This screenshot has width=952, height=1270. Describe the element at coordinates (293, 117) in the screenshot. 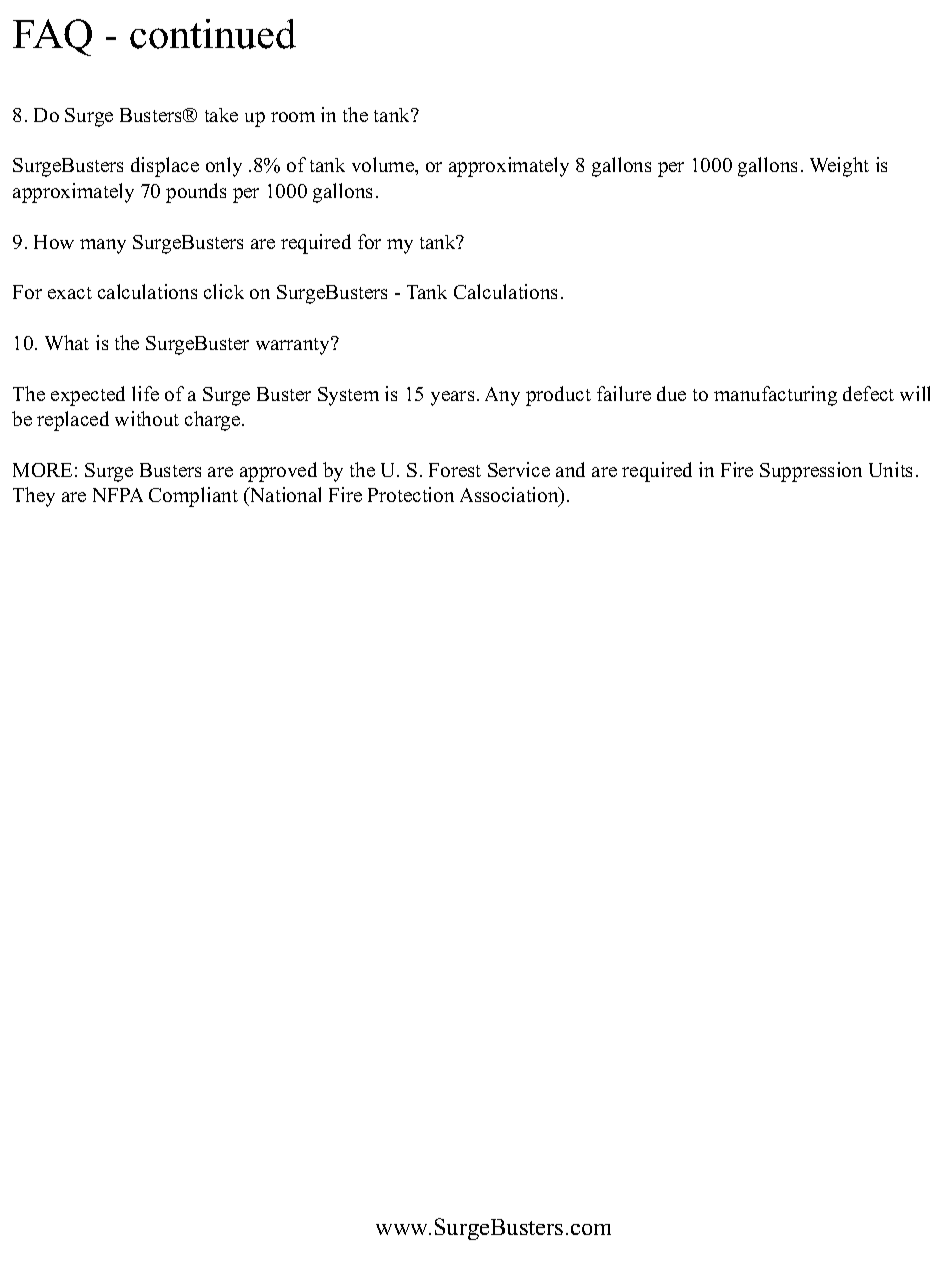

I see `room` at that location.
